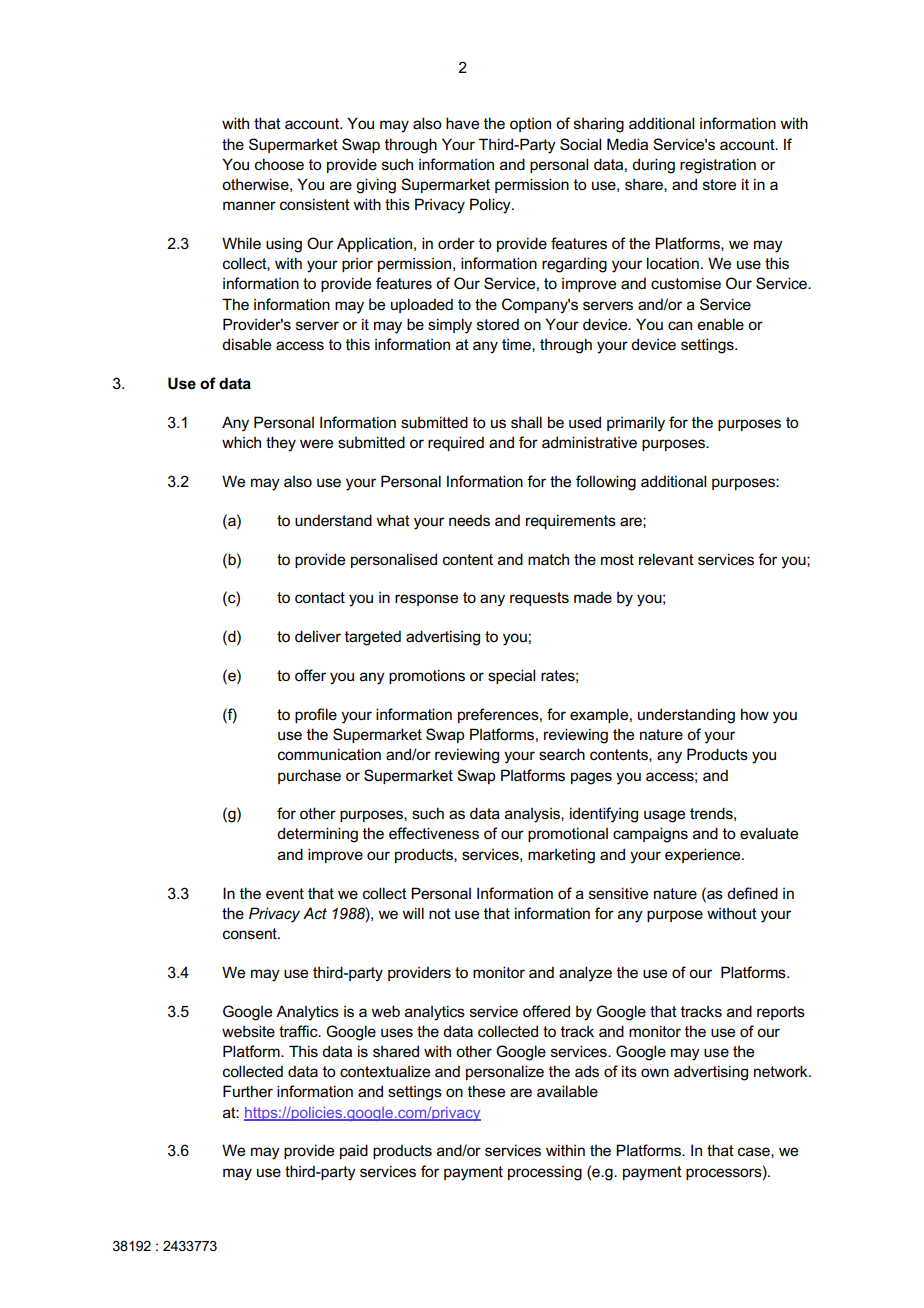  What do you see at coordinates (545, 1173) in the screenshot?
I see `processing` at bounding box center [545, 1173].
